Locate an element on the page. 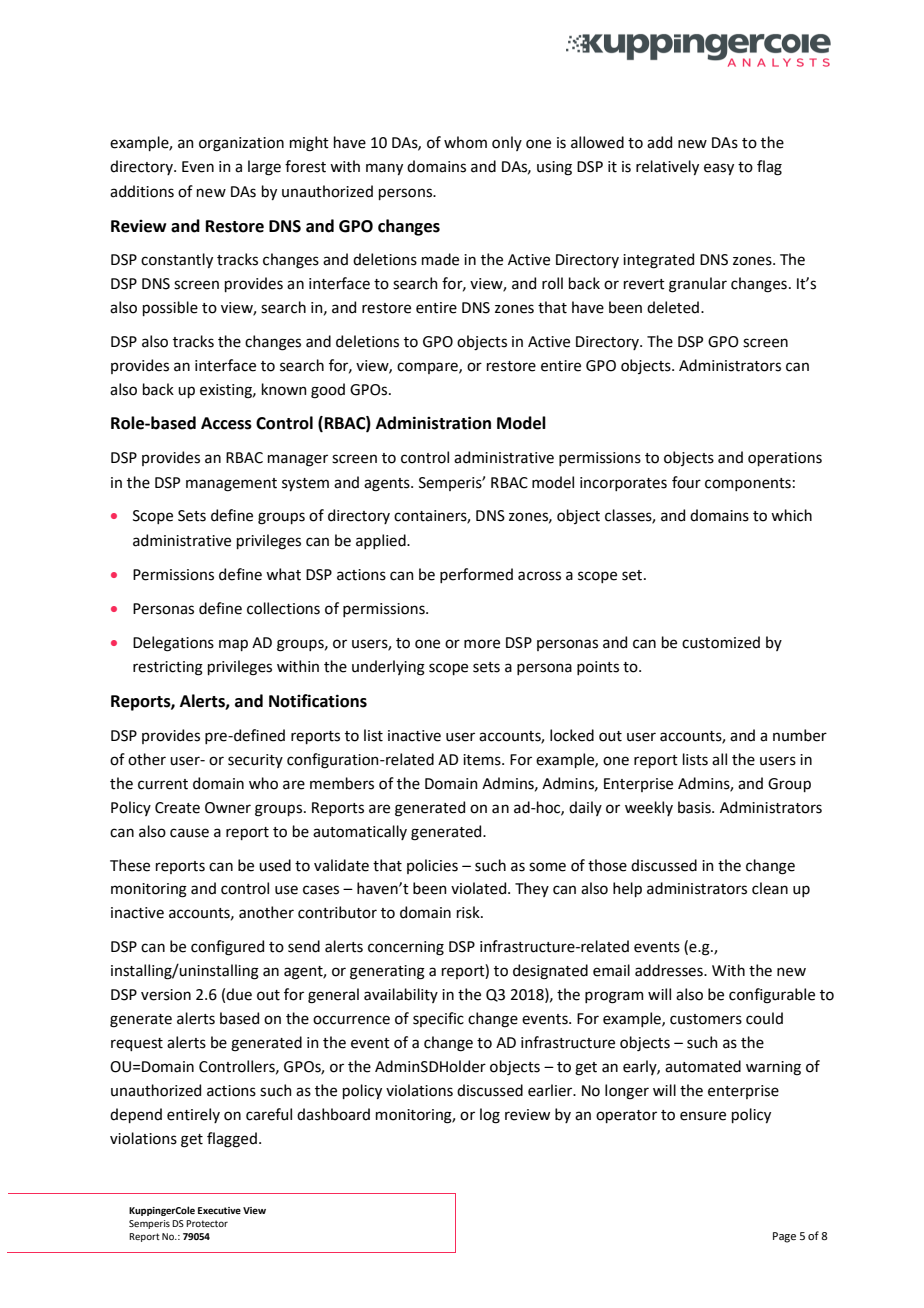 This page has height=1308, width=924. Executive is located at coordinates (219, 1210).
